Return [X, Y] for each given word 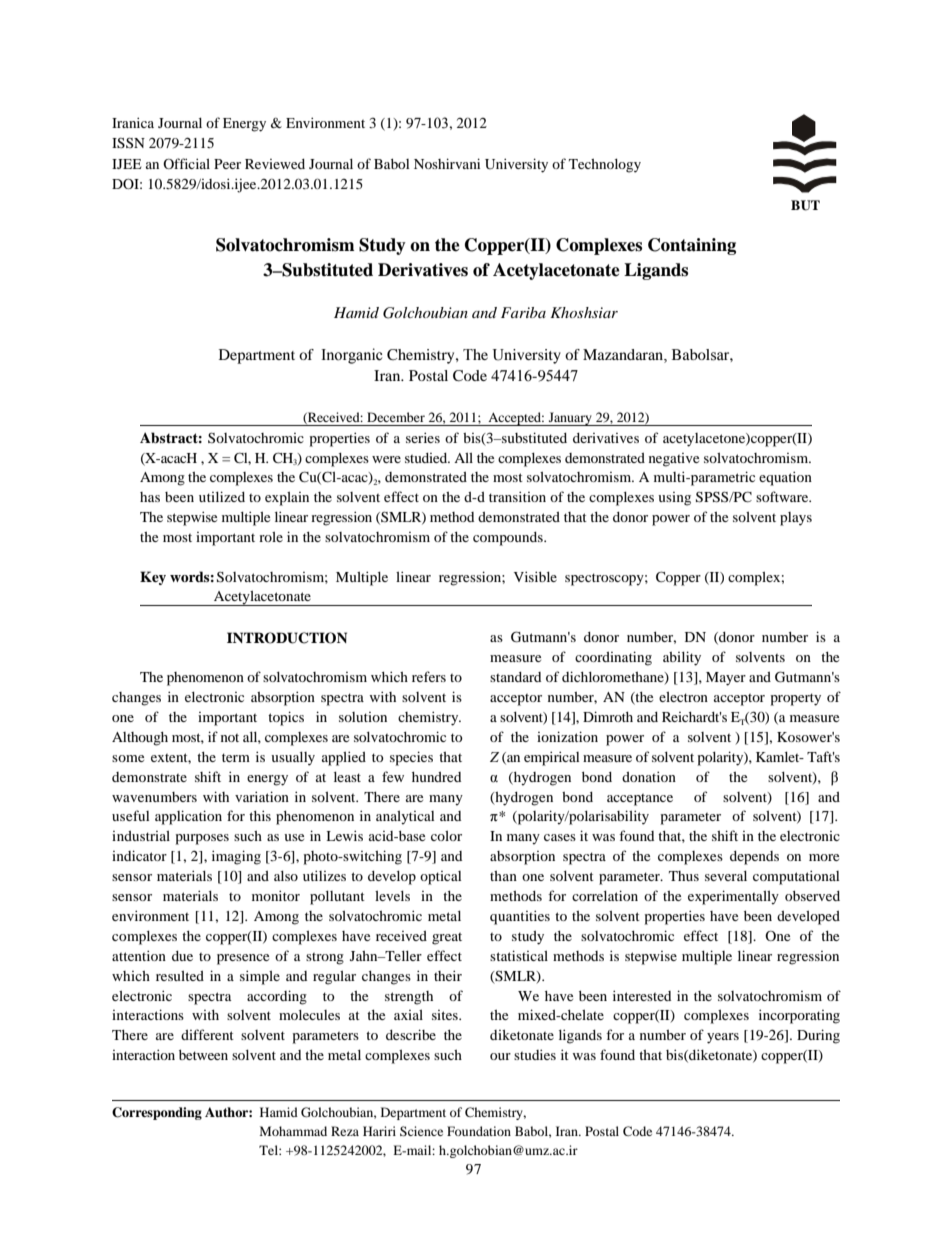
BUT [805, 205]
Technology [605, 166]
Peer [227, 164]
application [188, 817]
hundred [436, 777]
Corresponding [157, 1113]
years [723, 1038]
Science [421, 1131]
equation [785, 478]
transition [517, 496]
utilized [222, 496]
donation [649, 776]
